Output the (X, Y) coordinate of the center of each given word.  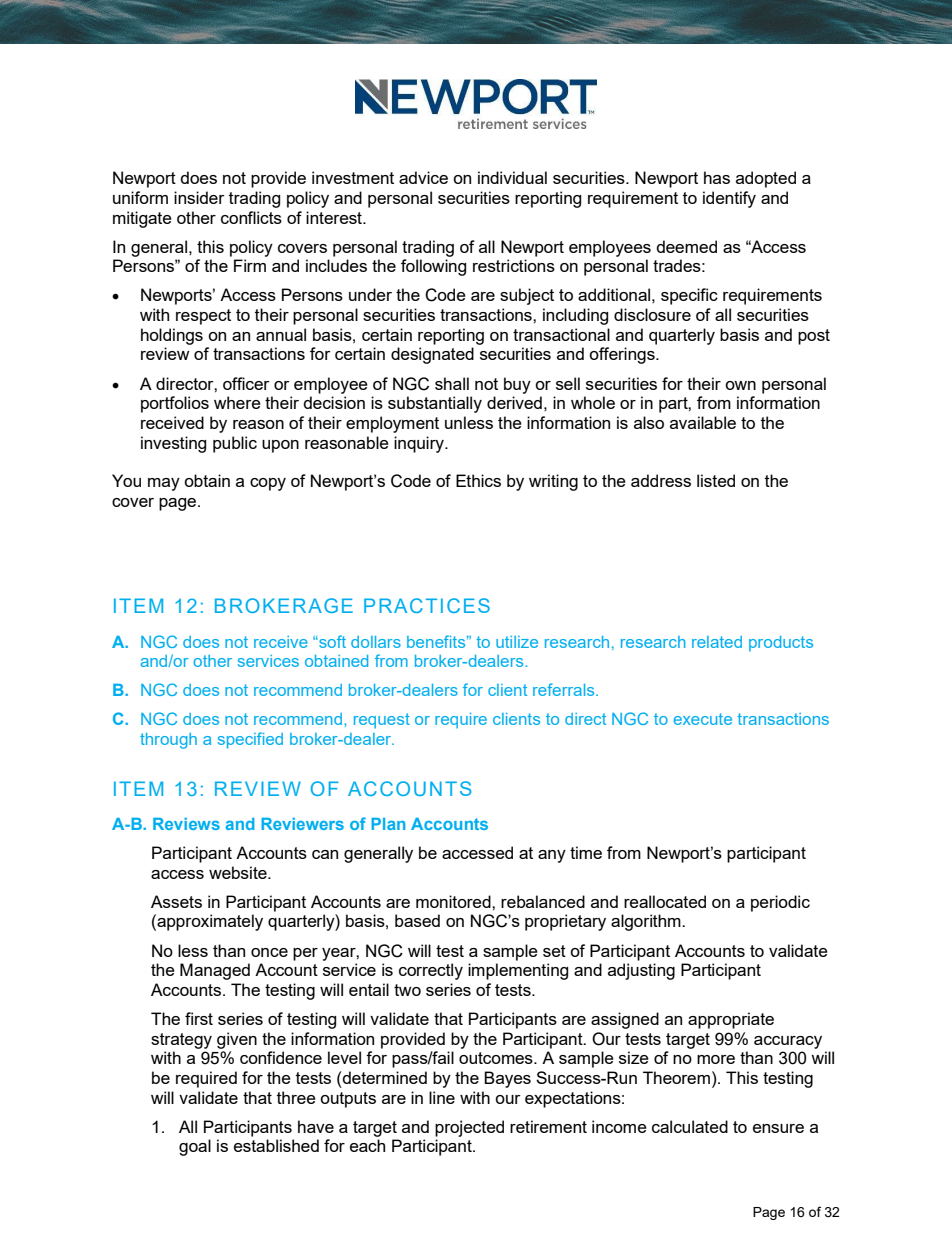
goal (195, 1147)
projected (469, 1128)
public (235, 444)
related (717, 642)
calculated (690, 1126)
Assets (176, 901)
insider (199, 197)
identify (729, 199)
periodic (780, 903)
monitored (454, 901)
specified (250, 740)
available (703, 422)
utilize (517, 642)
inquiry (420, 444)
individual (512, 177)
